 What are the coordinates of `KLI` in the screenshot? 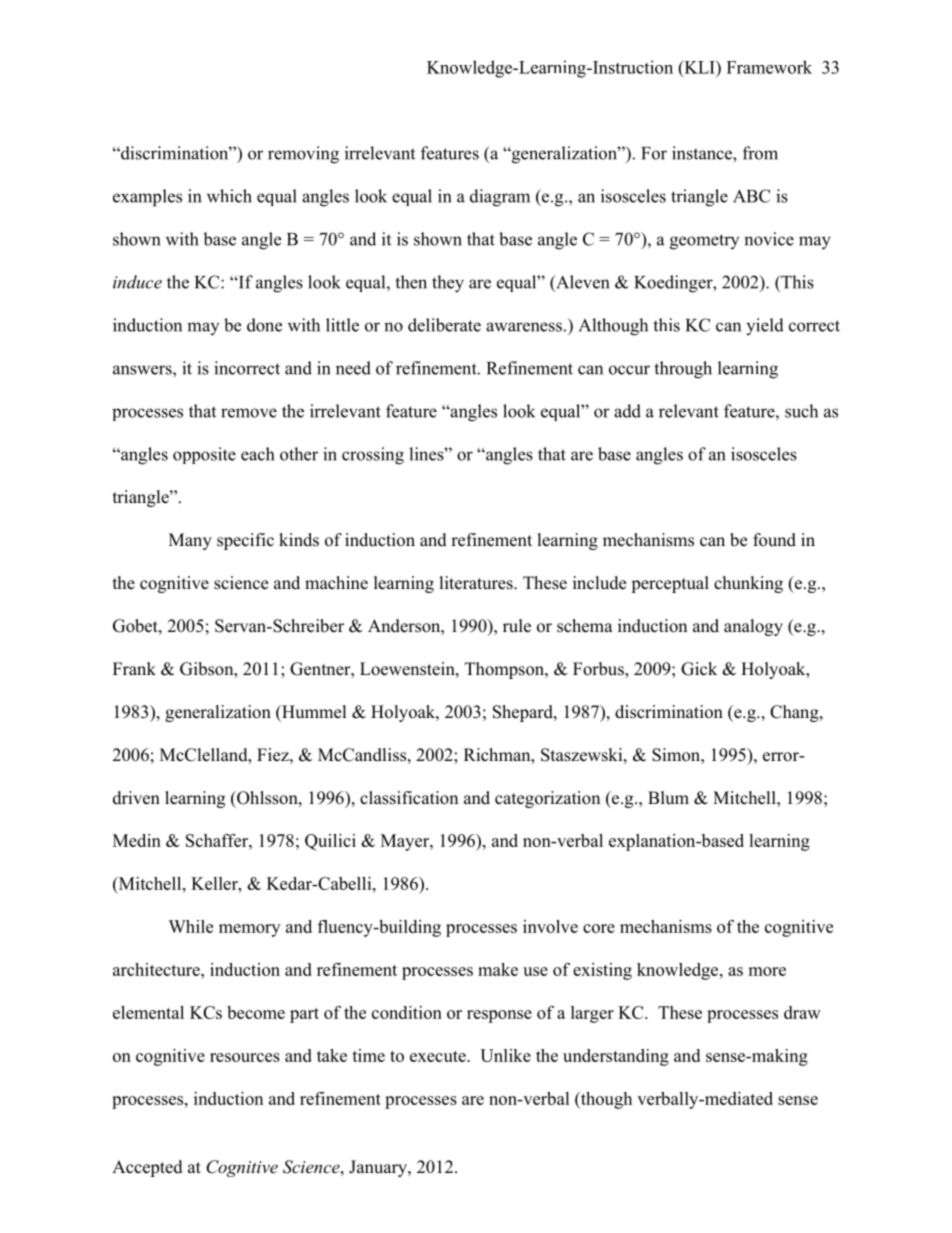 It's located at (699, 67).
